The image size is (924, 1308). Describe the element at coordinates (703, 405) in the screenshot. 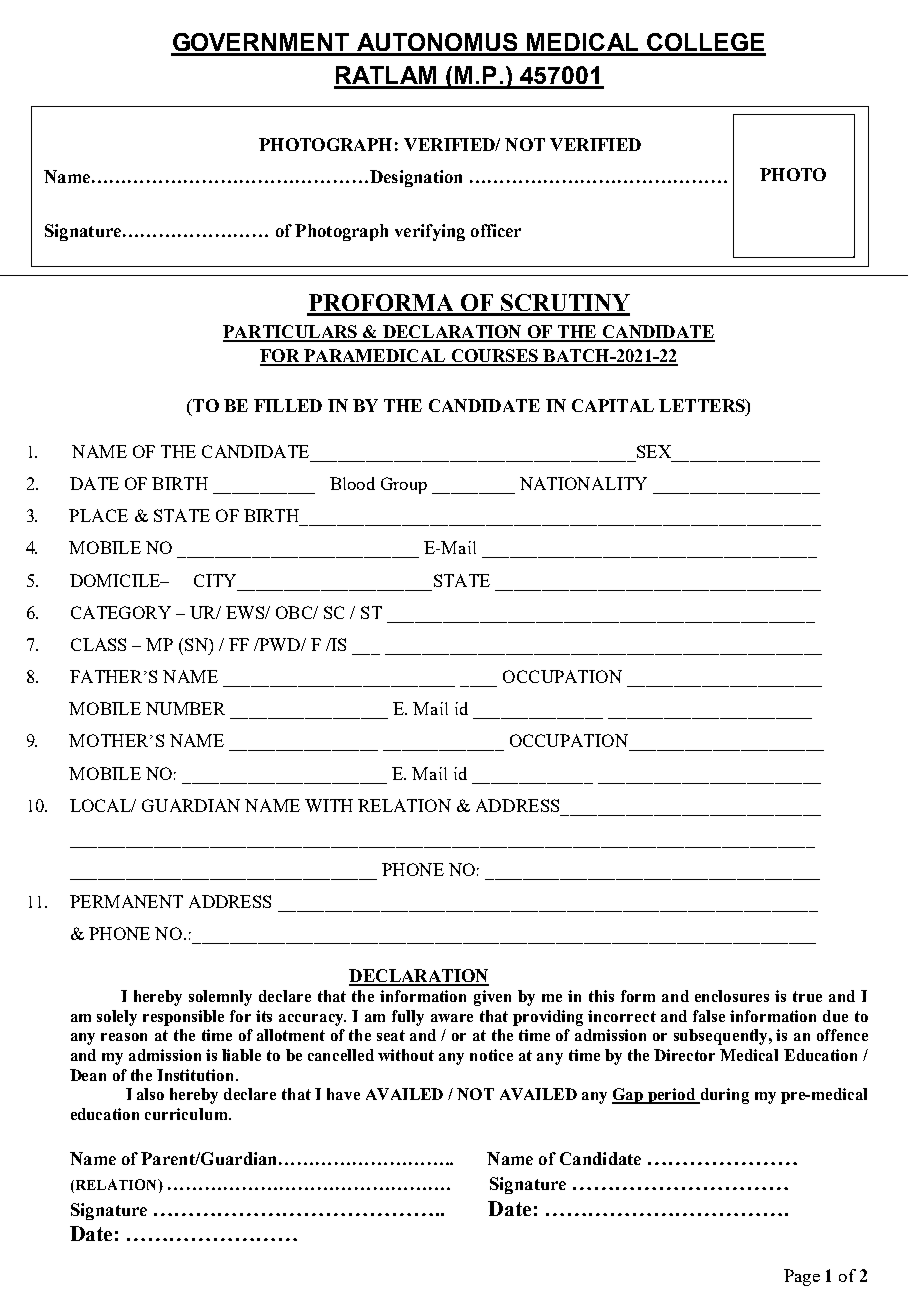

I see `LETTERS` at that location.
